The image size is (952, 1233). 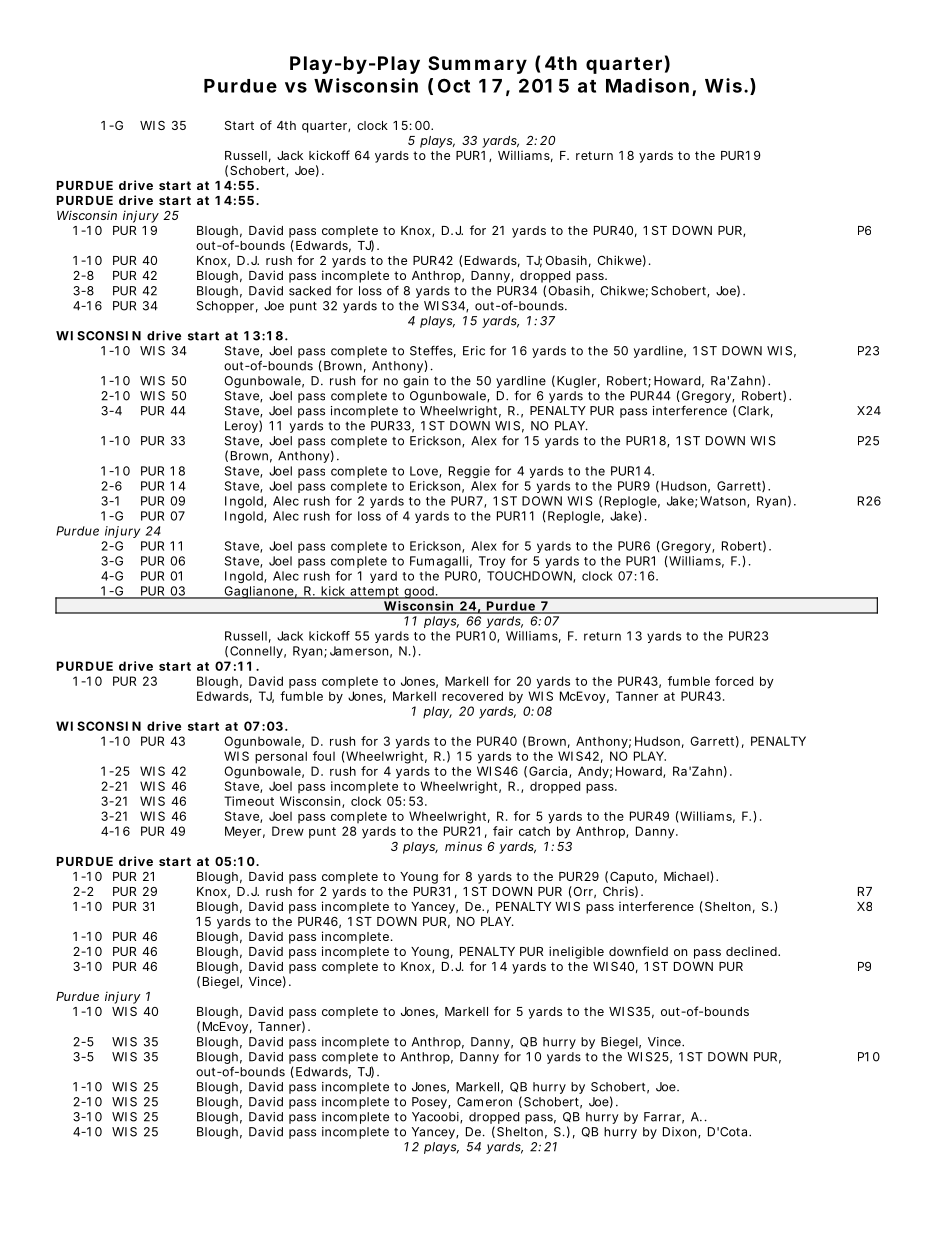 I want to click on Posey, so click(x=430, y=1103).
